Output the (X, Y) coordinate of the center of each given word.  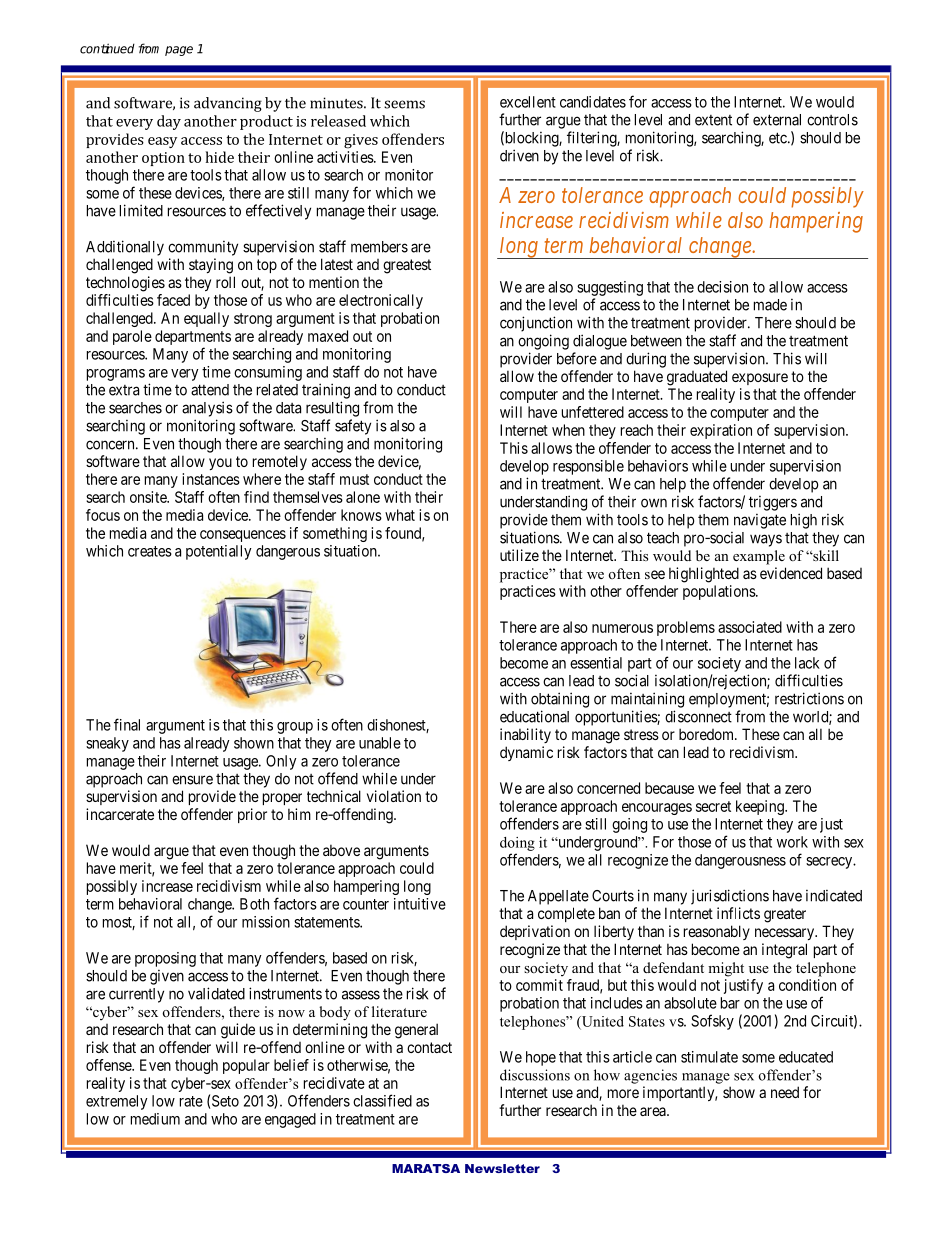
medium (155, 1119)
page (179, 51)
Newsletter (502, 1168)
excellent (528, 102)
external (777, 120)
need (785, 1092)
